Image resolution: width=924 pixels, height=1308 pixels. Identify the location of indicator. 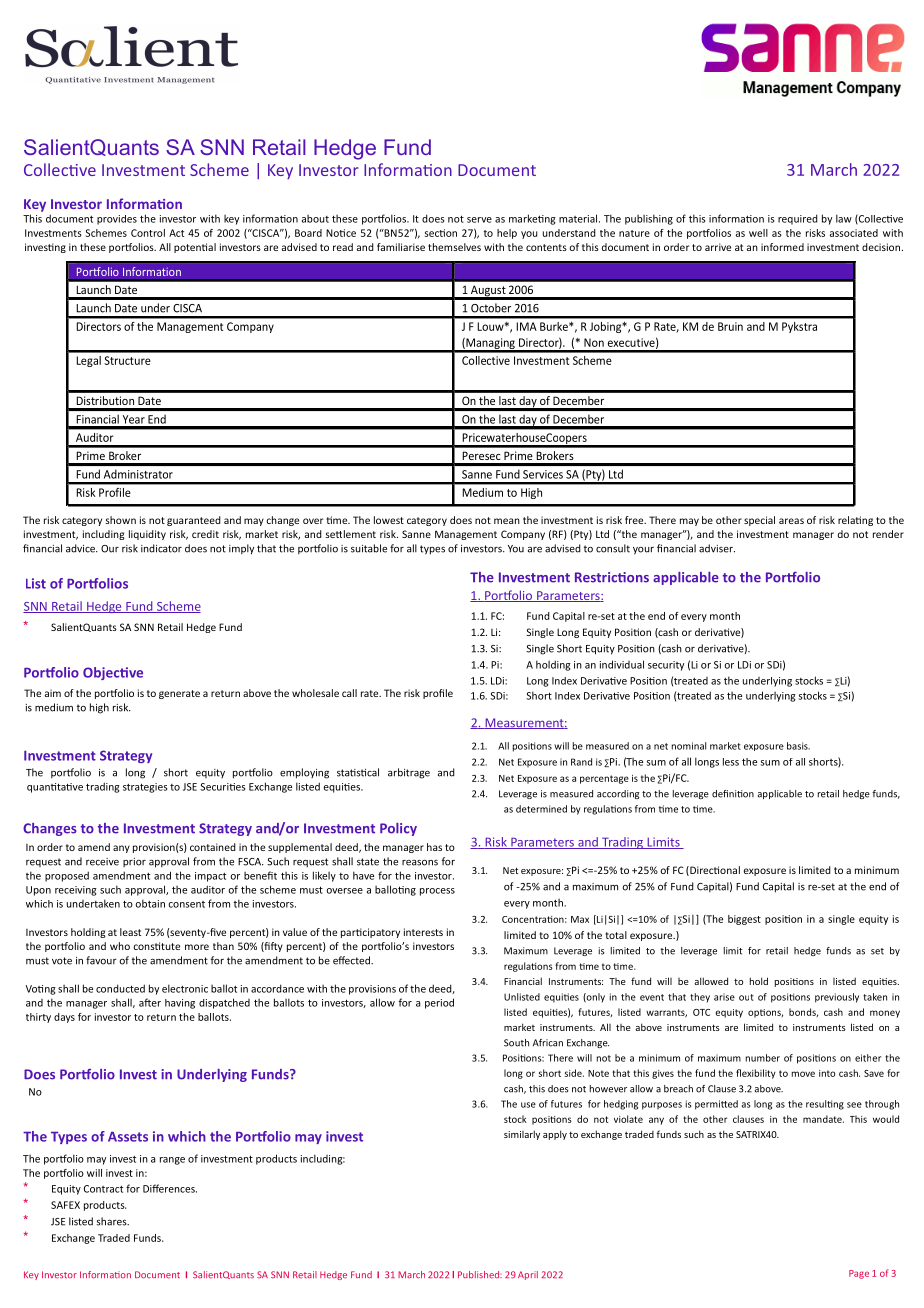
(161, 548).
